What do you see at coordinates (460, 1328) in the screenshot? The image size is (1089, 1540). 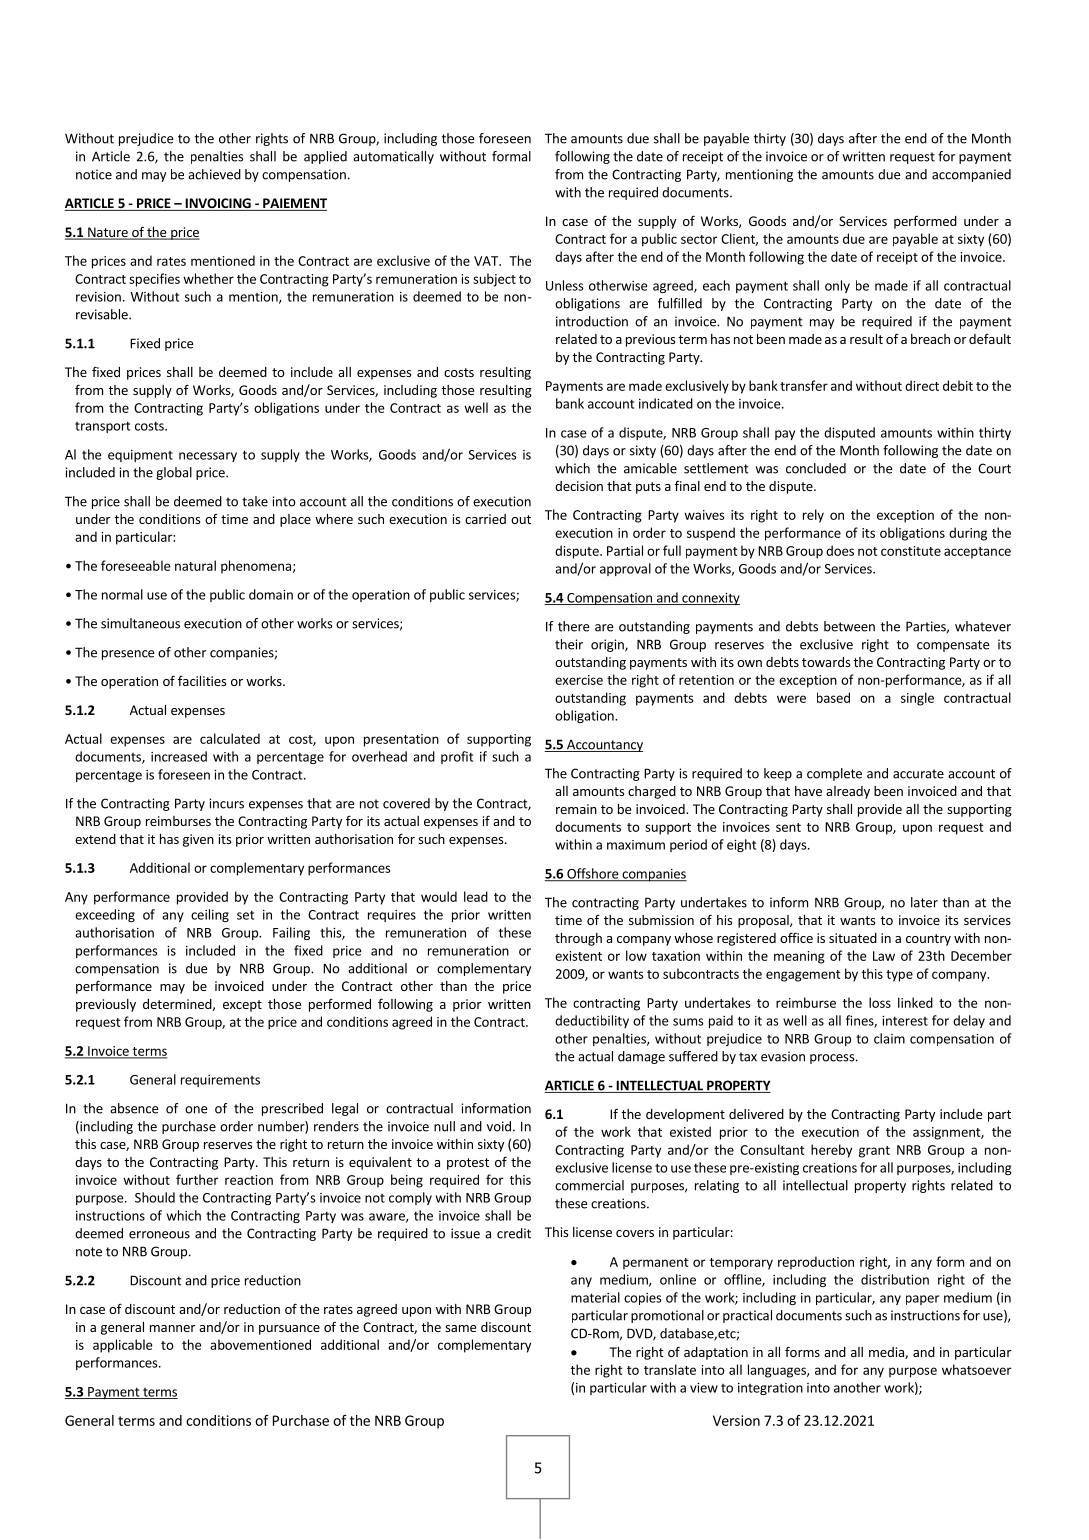 I see `same` at bounding box center [460, 1328].
